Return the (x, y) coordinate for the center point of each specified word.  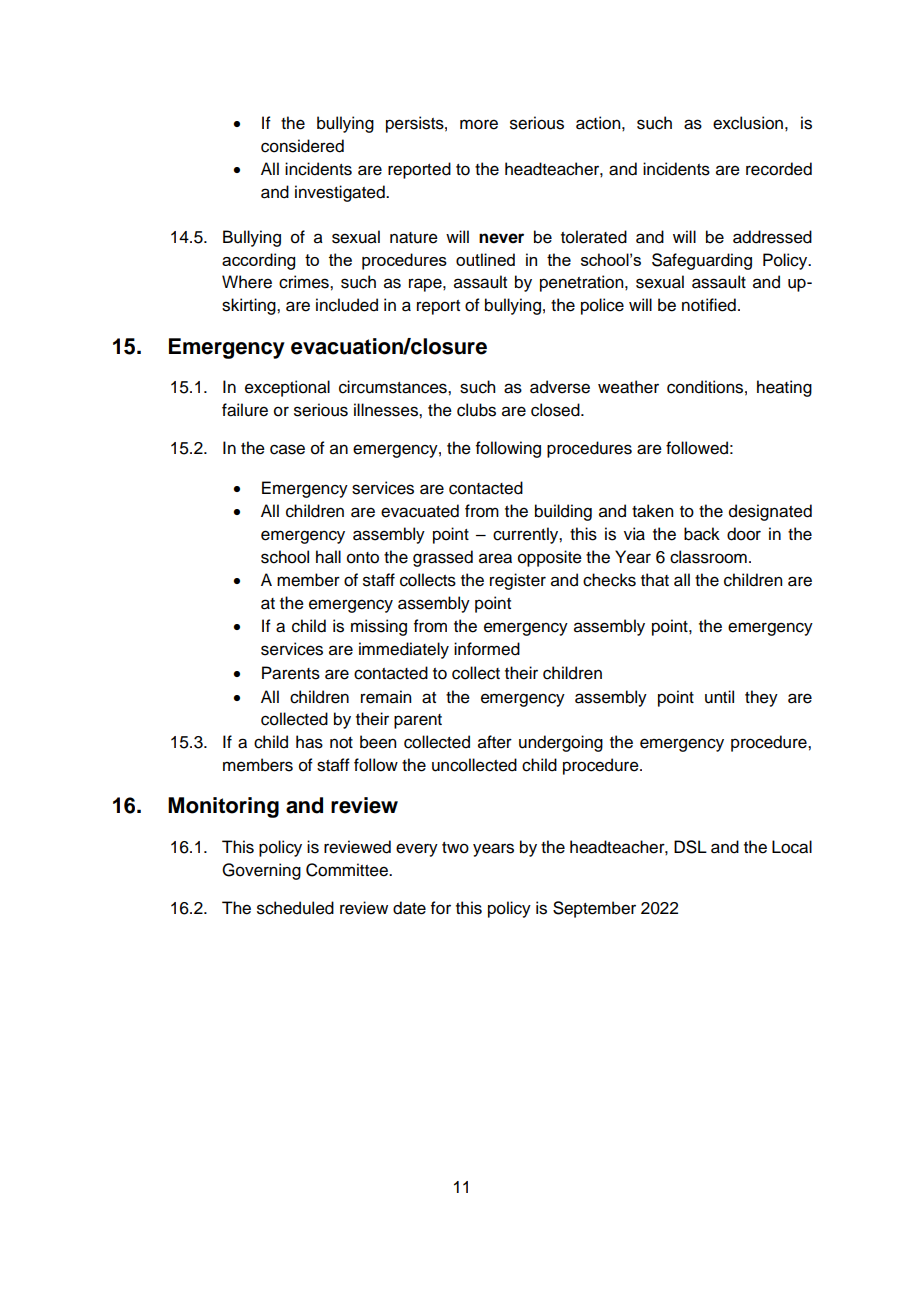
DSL (690, 847)
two (455, 848)
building (563, 512)
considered (302, 146)
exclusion (748, 123)
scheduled (295, 908)
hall (328, 557)
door (744, 534)
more (479, 124)
